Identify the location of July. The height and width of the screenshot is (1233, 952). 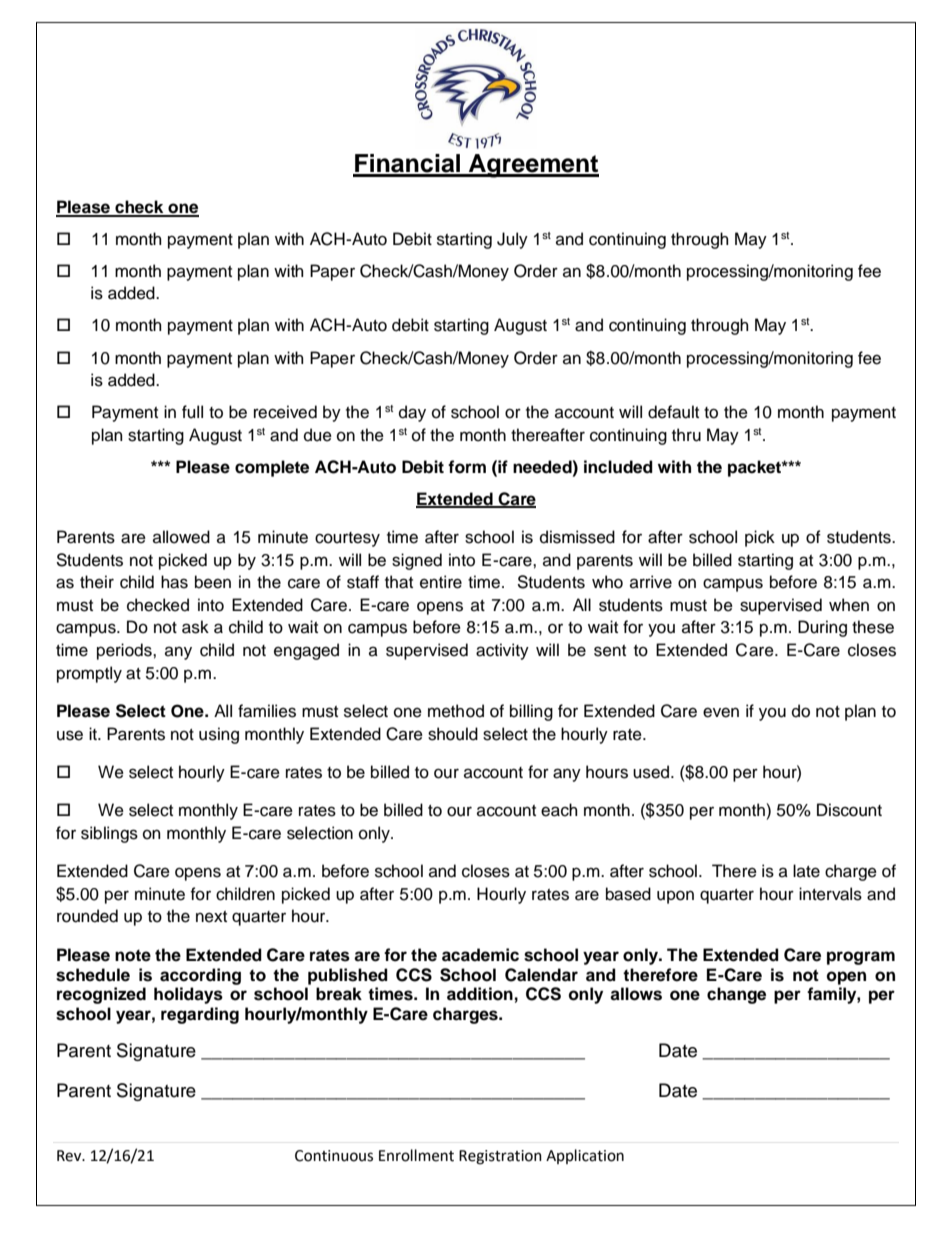
(512, 240).
